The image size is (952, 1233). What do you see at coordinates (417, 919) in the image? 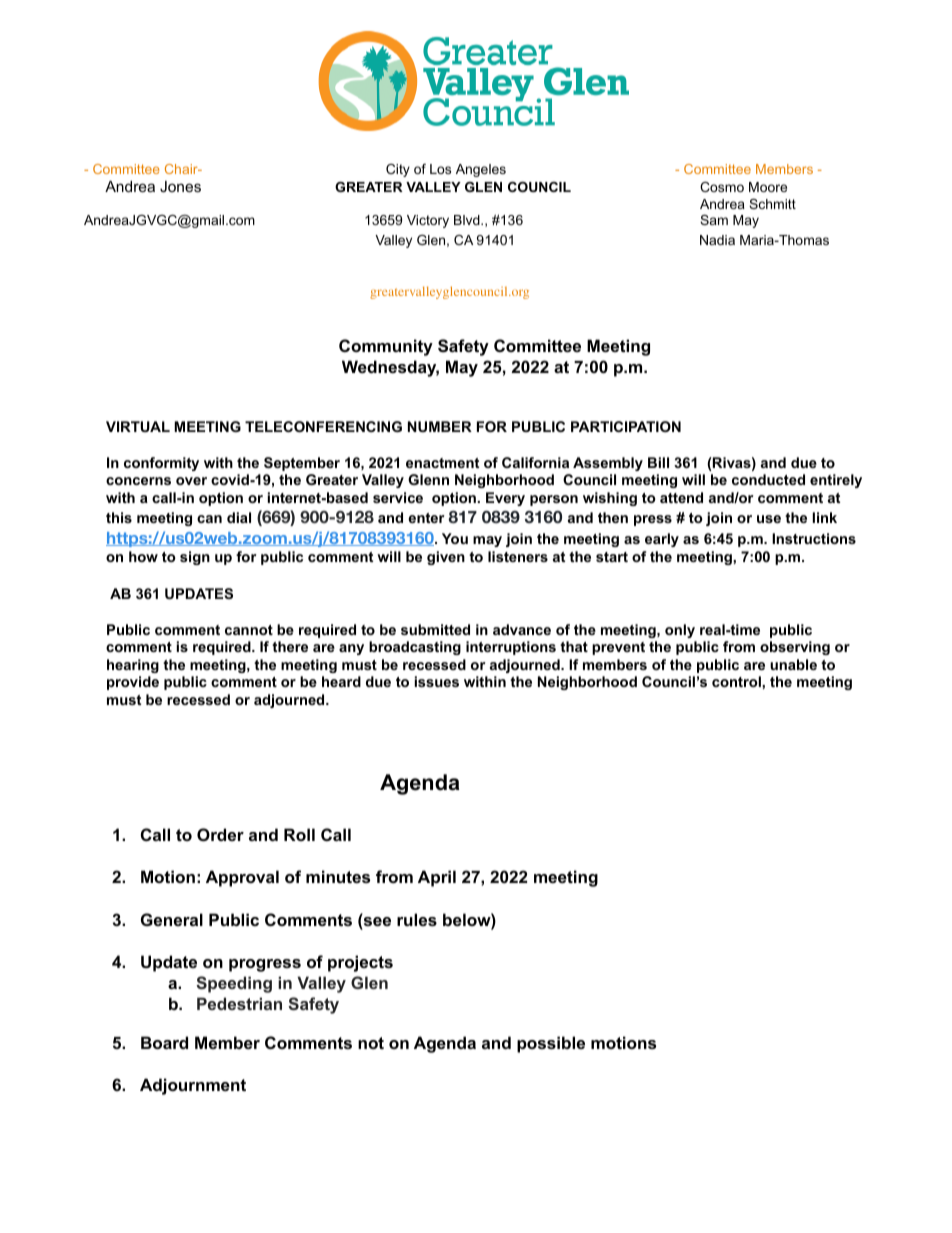
I see `rules` at bounding box center [417, 919].
